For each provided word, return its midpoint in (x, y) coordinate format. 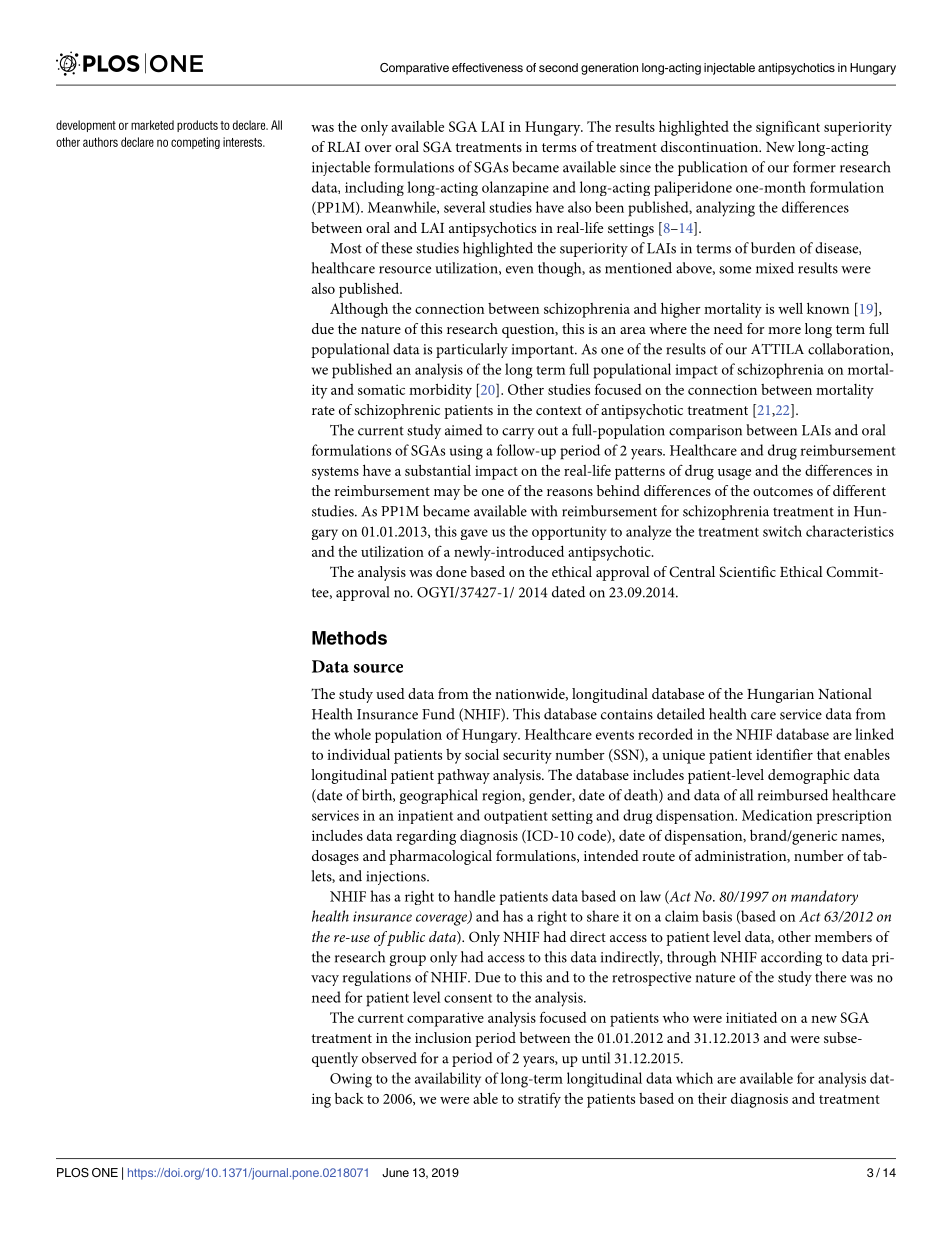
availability (448, 1080)
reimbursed (793, 795)
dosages (335, 857)
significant (788, 128)
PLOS (73, 1172)
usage (734, 474)
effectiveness (487, 67)
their (712, 1098)
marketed (152, 125)
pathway (463, 776)
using (466, 452)
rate (323, 410)
